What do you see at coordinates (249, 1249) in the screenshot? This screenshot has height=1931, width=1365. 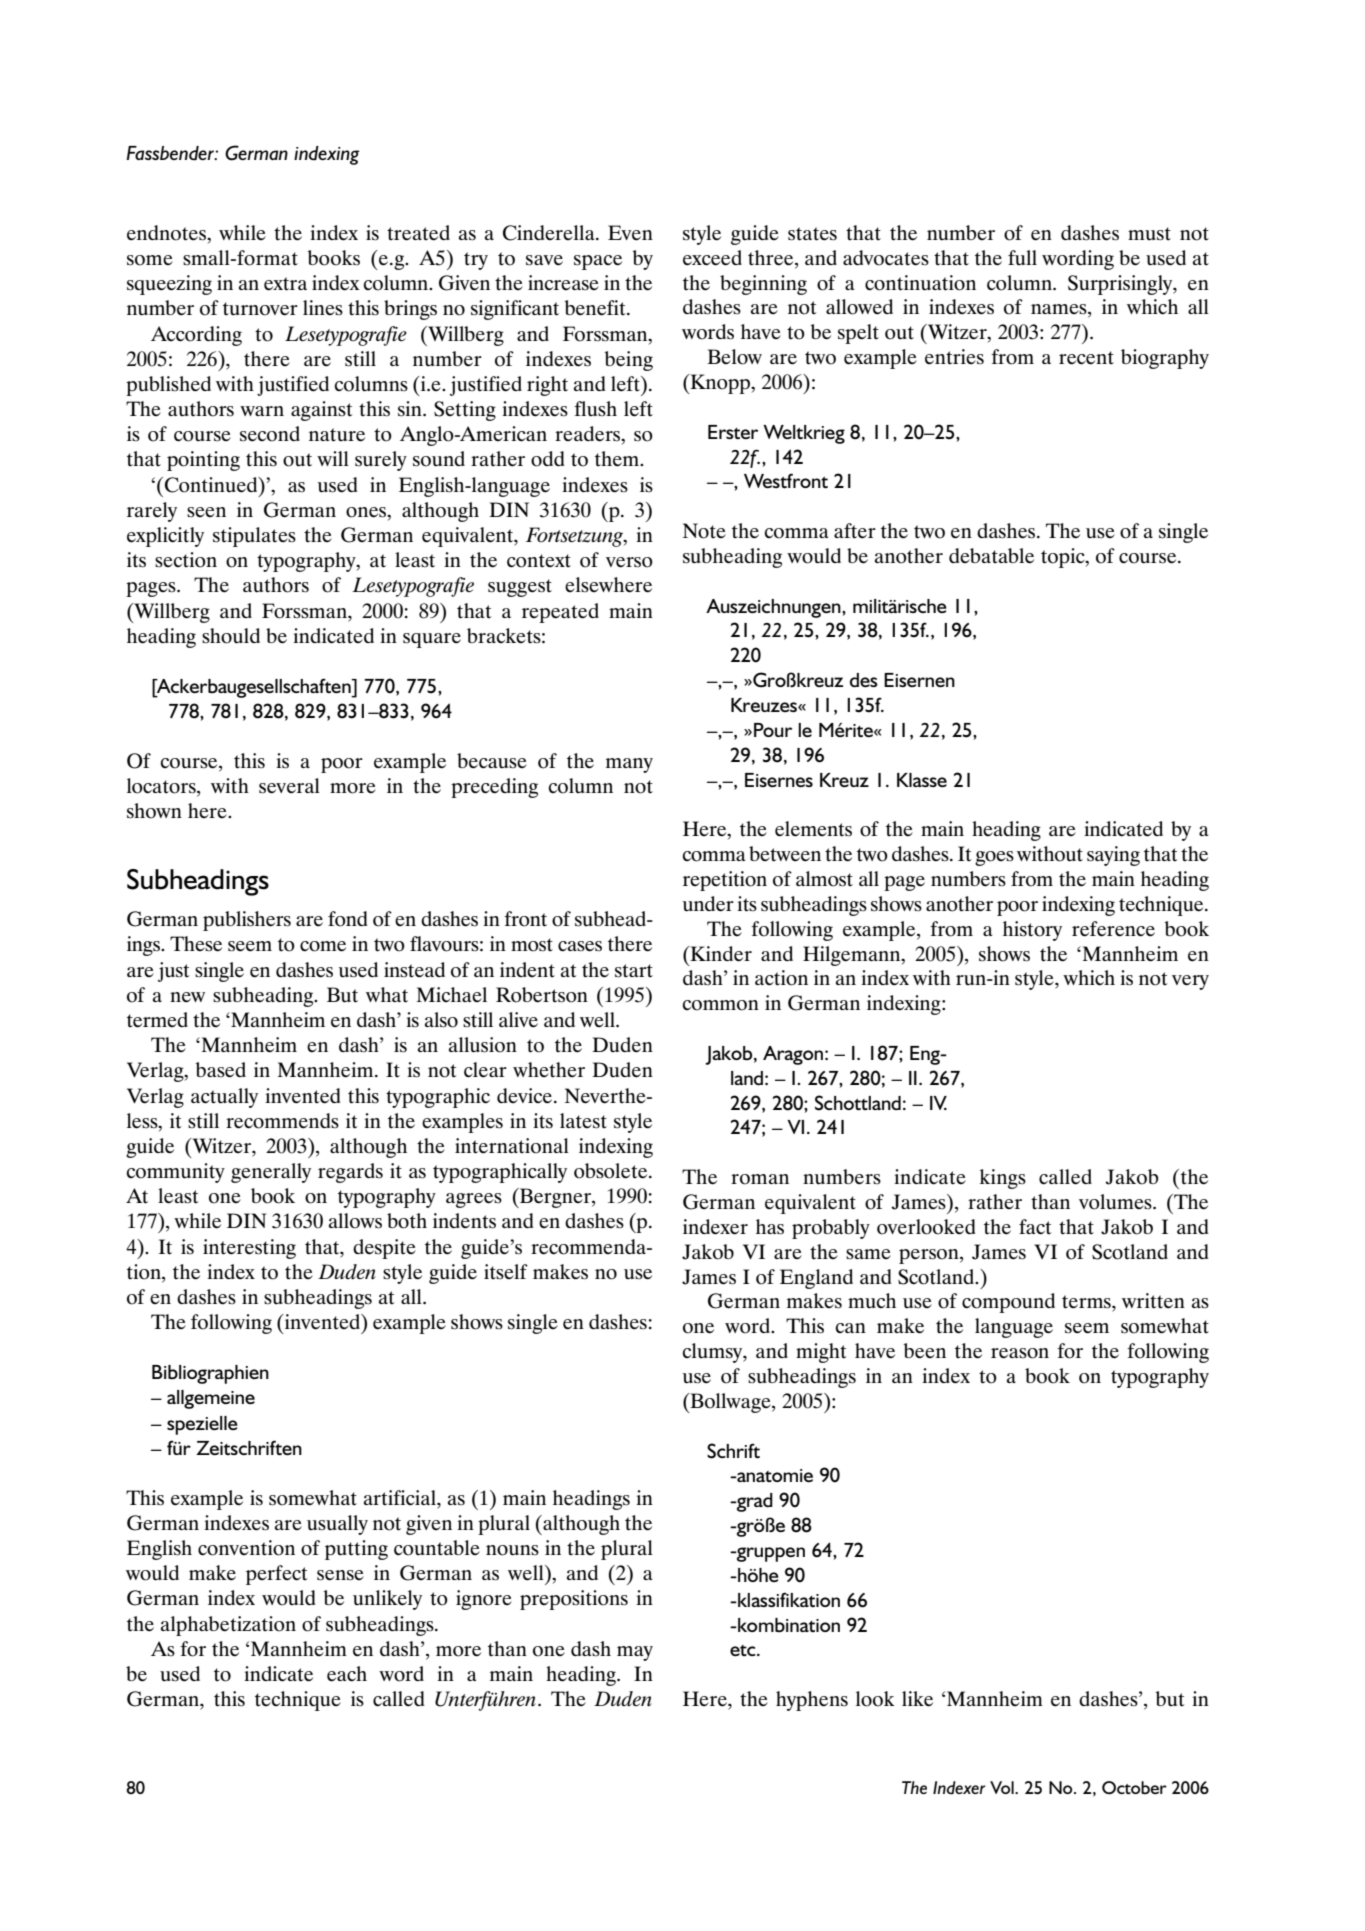 I see `interesting` at bounding box center [249, 1249].
